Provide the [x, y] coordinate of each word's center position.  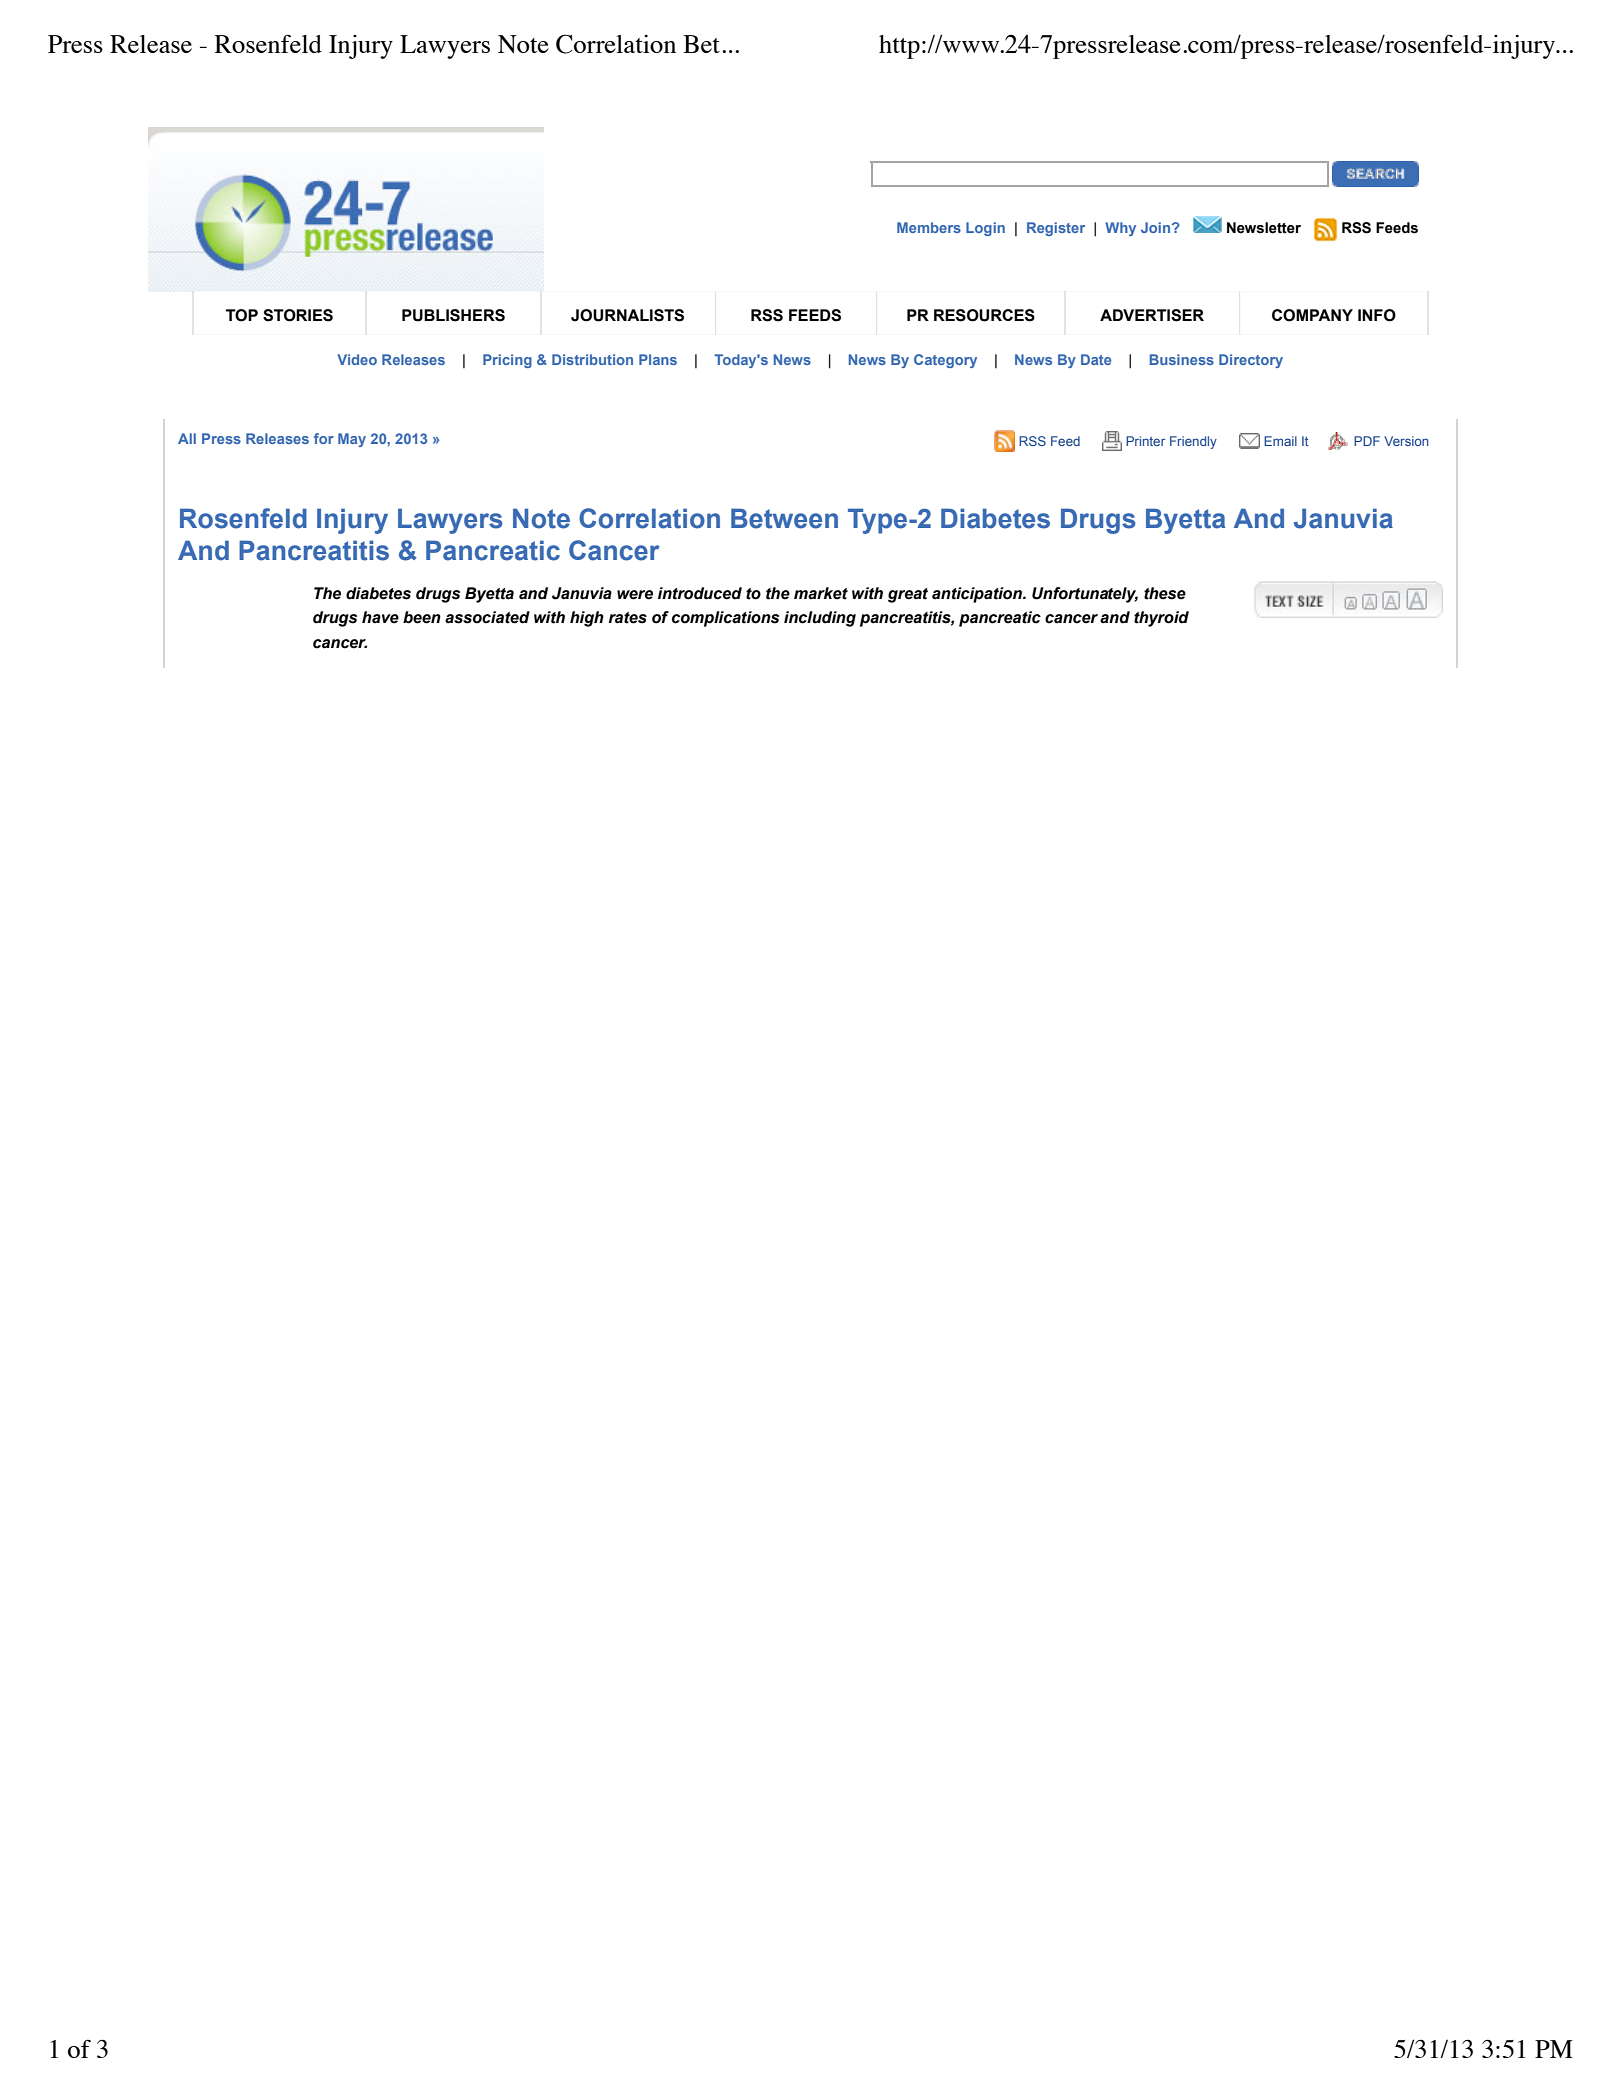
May [352, 440]
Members [929, 227]
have [380, 617]
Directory [1251, 361]
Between [784, 518]
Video [357, 359]
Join [1157, 227]
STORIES [298, 315]
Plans [658, 359]
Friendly [1193, 442]
